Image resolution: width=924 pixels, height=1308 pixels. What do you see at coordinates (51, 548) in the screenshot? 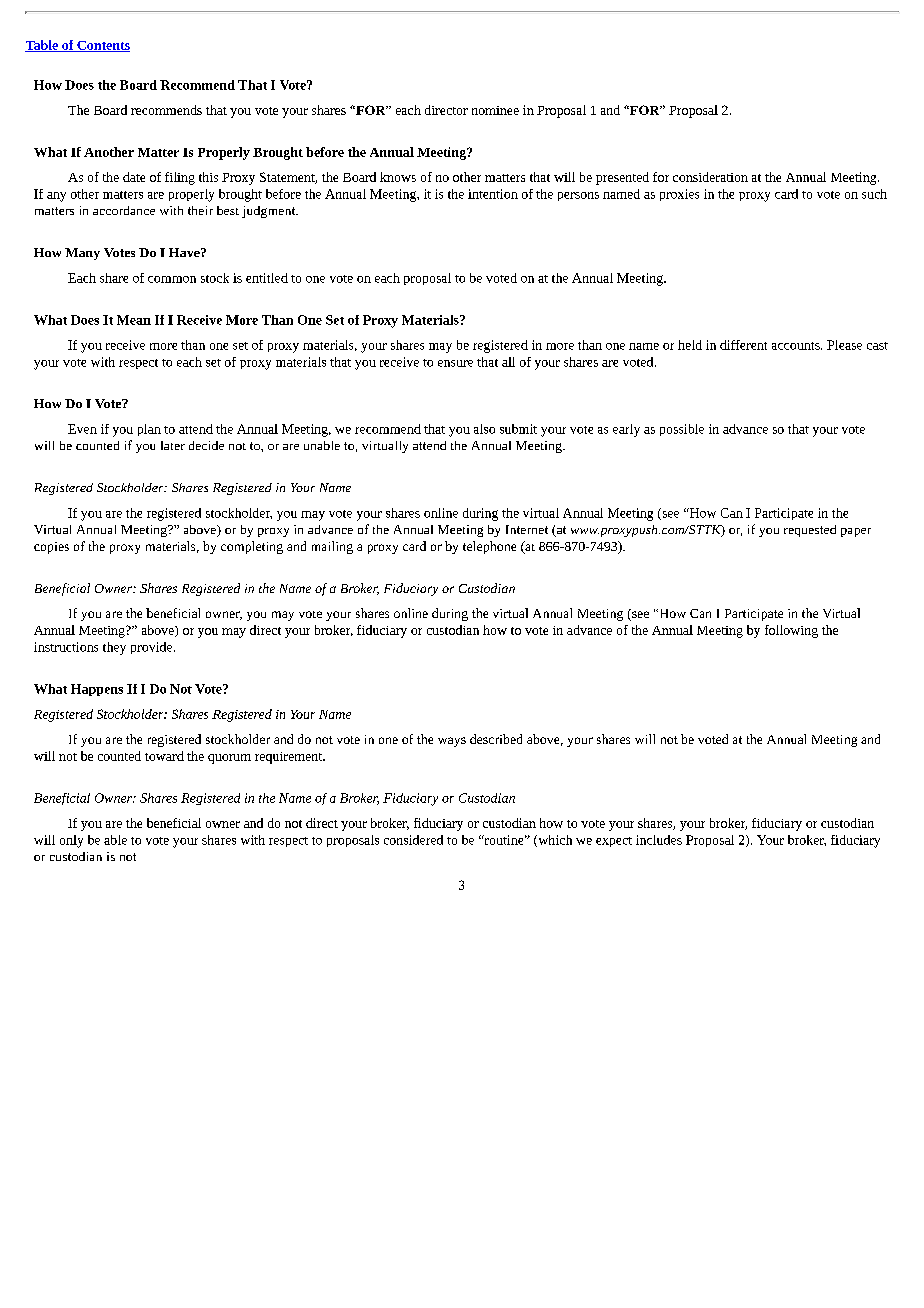
I see `copies` at bounding box center [51, 548].
